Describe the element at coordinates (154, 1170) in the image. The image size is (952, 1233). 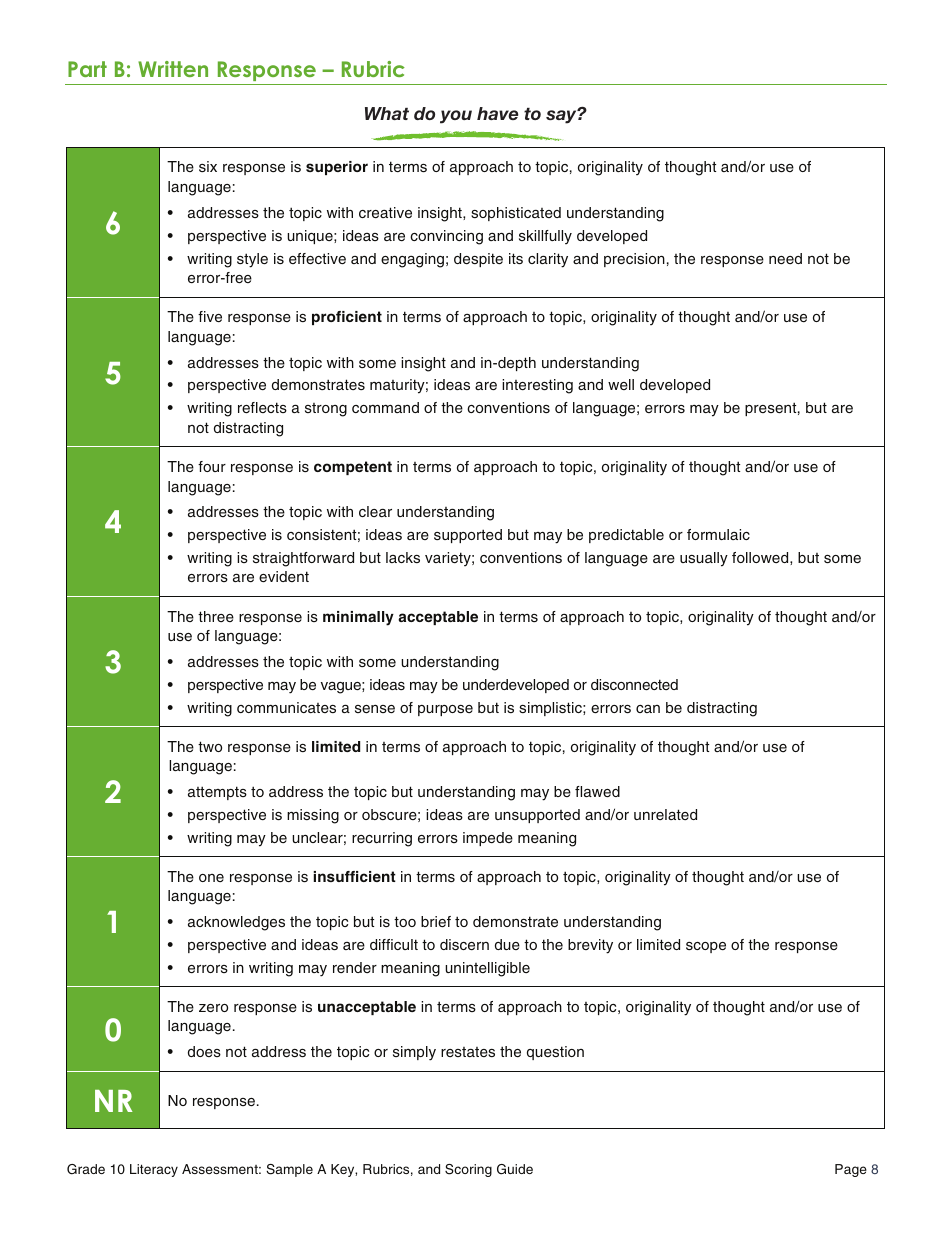
I see `Literacy` at that location.
